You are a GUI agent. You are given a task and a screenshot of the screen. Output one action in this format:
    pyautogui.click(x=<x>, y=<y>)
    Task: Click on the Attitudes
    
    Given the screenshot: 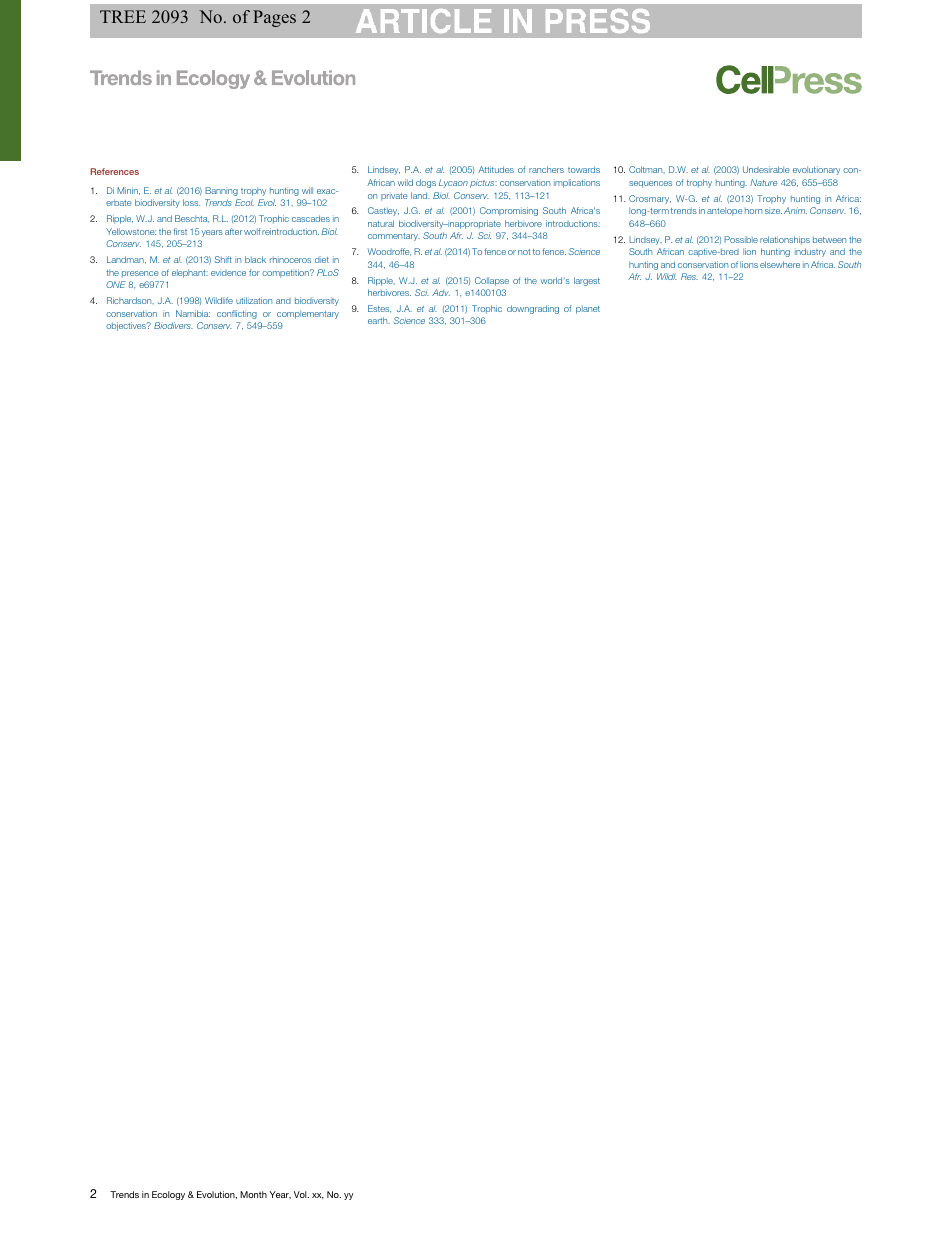 What is the action you would take?
    pyautogui.click(x=496, y=169)
